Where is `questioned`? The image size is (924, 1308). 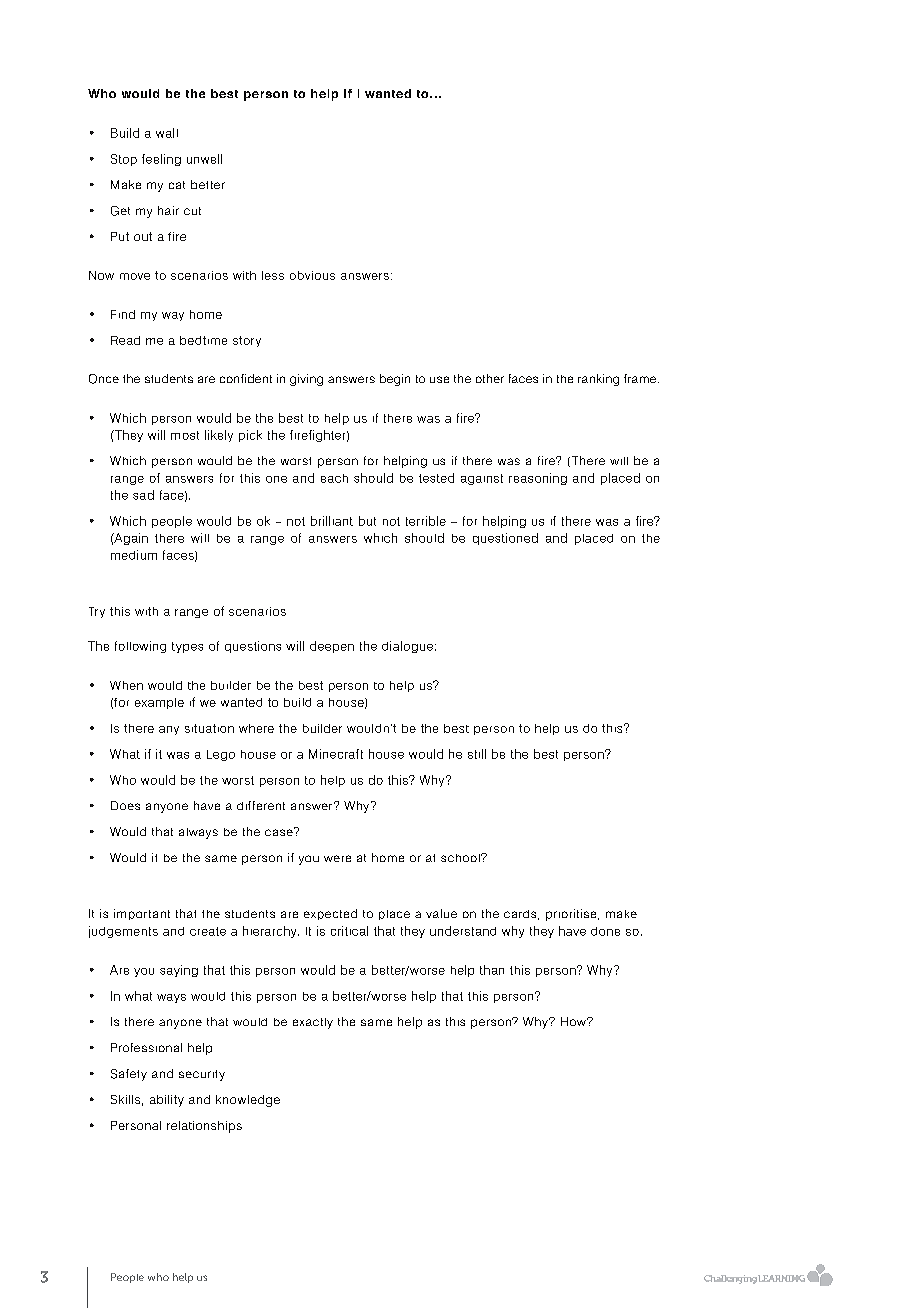
questioned is located at coordinates (505, 539).
